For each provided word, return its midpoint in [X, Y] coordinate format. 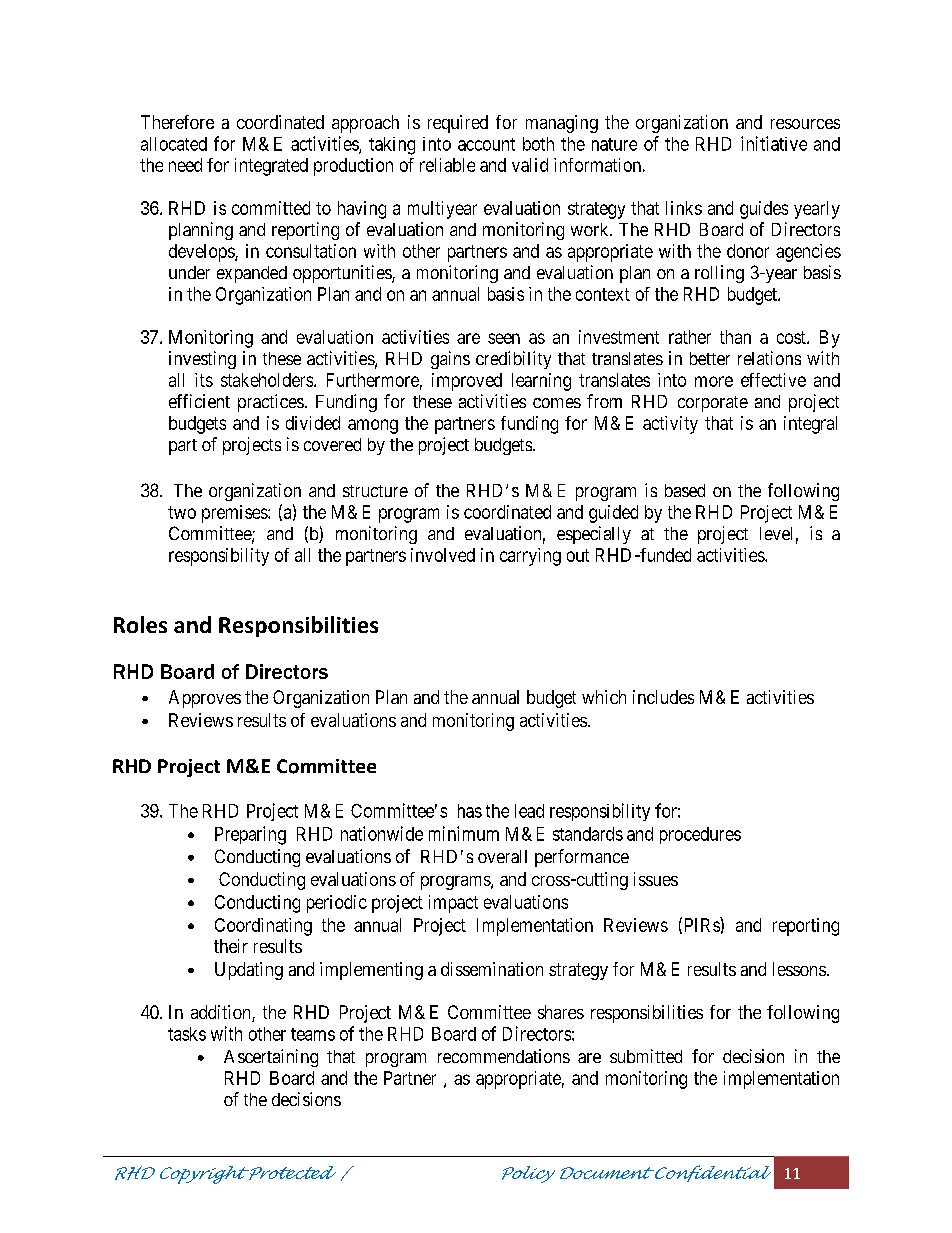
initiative [774, 143]
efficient [199, 401]
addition [222, 1013]
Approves [205, 699]
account [486, 144]
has [470, 811]
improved [467, 382]
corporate [713, 404]
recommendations [504, 1056]
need [185, 165]
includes [663, 697]
